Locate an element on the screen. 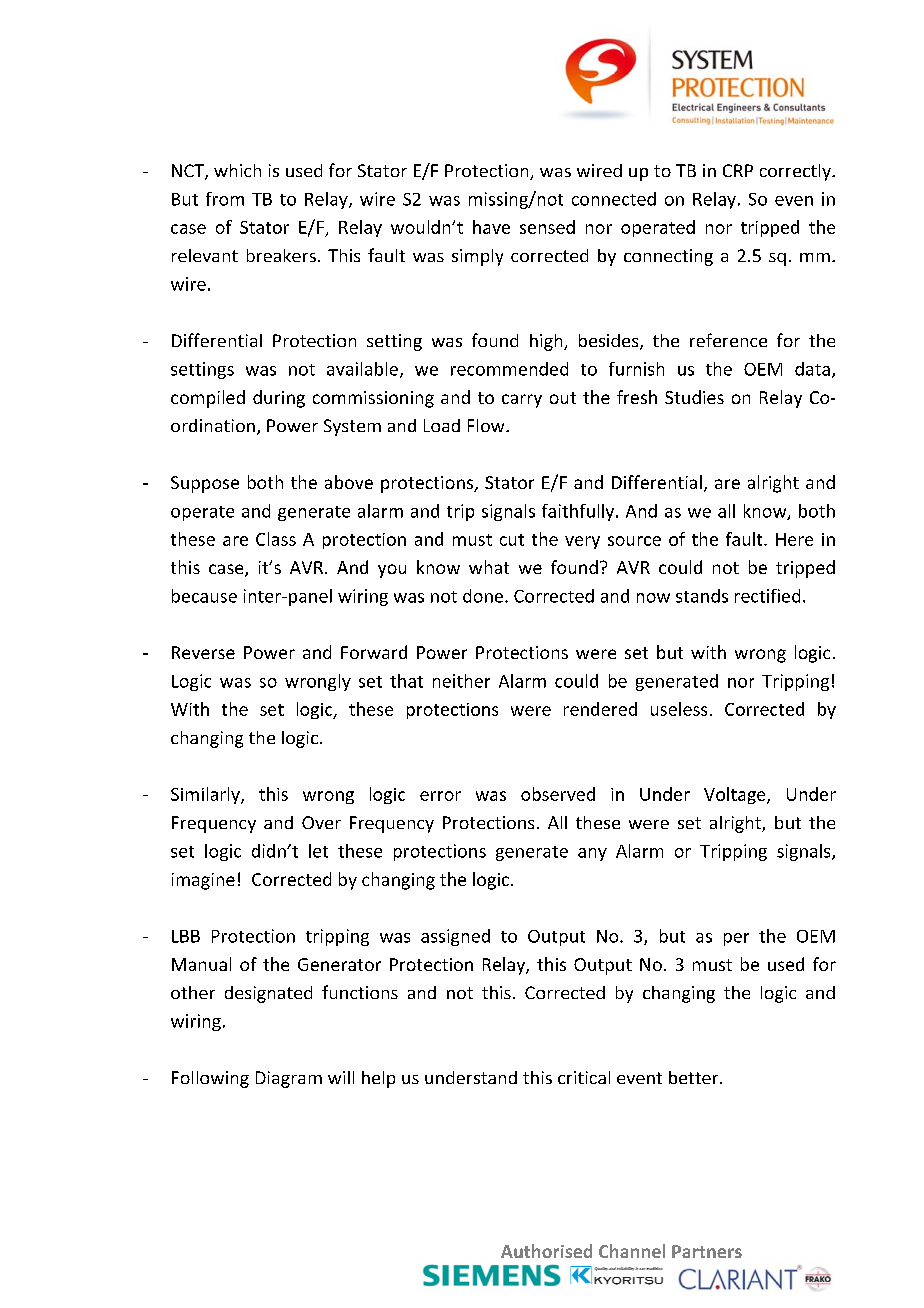 This screenshot has height=1308, width=924. let is located at coordinates (318, 851).
